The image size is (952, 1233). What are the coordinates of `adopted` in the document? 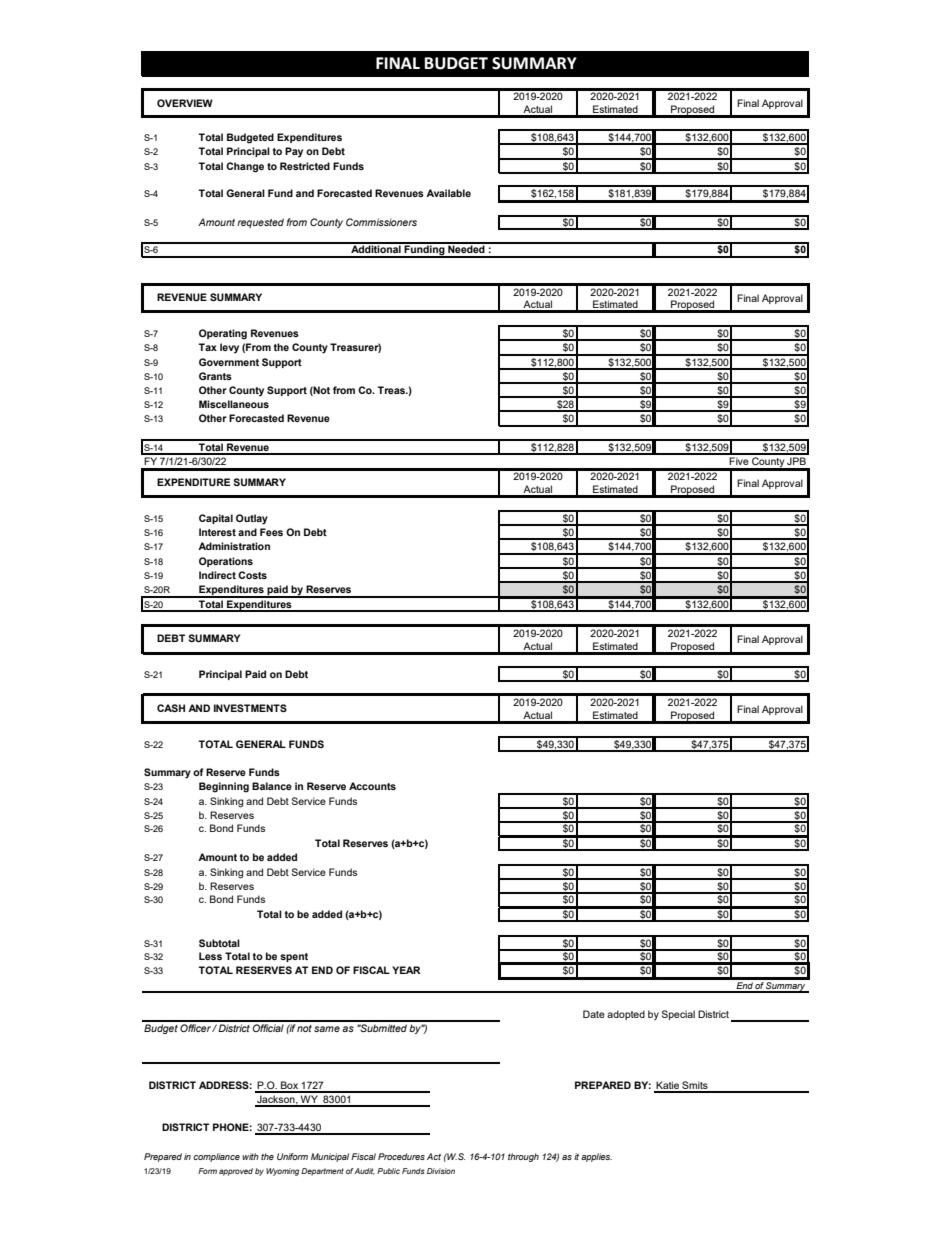 It's located at (626, 1015).
